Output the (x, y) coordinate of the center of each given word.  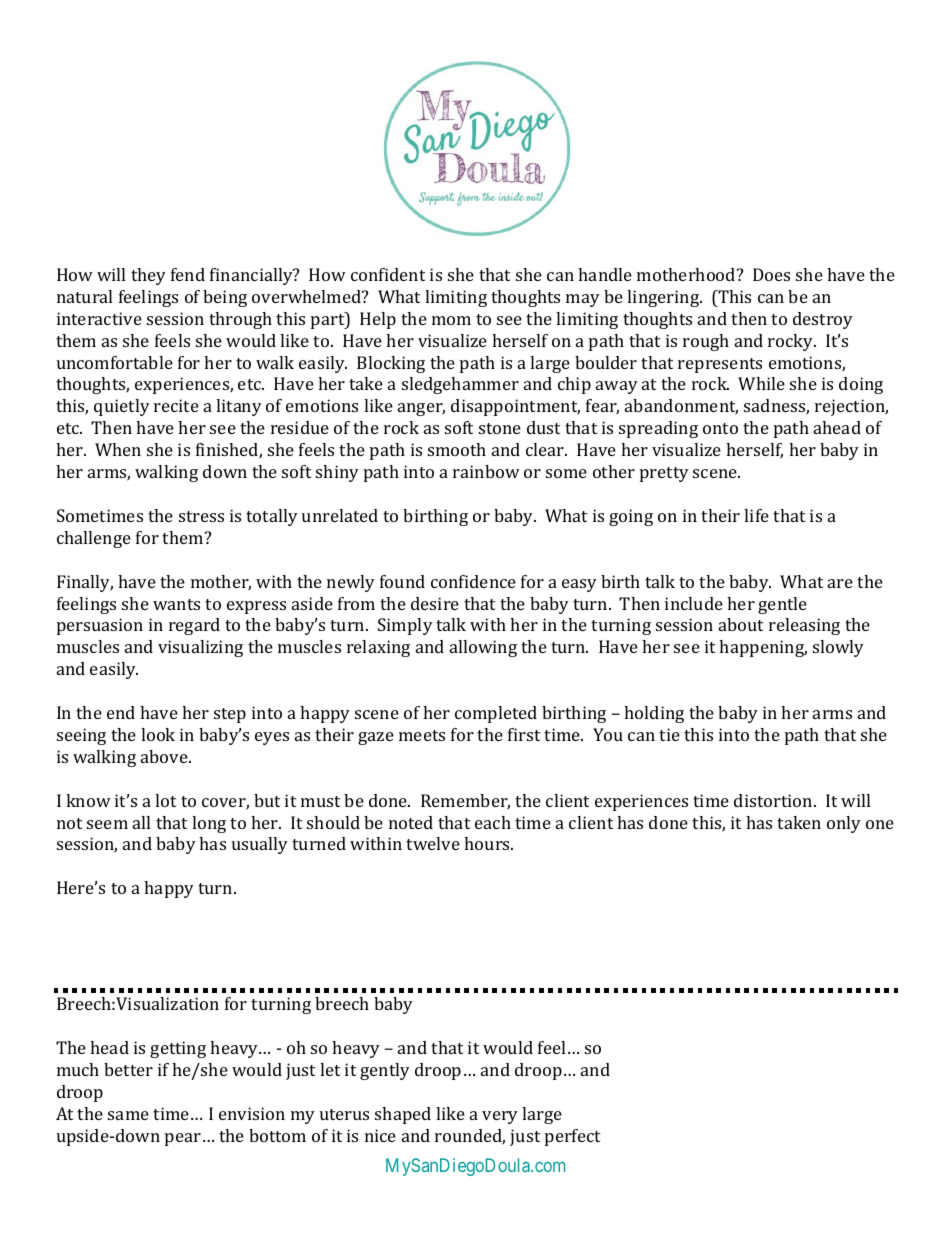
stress (201, 516)
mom (451, 320)
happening (763, 648)
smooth (457, 449)
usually (260, 845)
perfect (572, 1137)
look (158, 734)
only (844, 824)
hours (488, 843)
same (128, 1115)
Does (771, 274)
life (756, 515)
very (500, 1117)
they (148, 276)
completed (496, 714)
